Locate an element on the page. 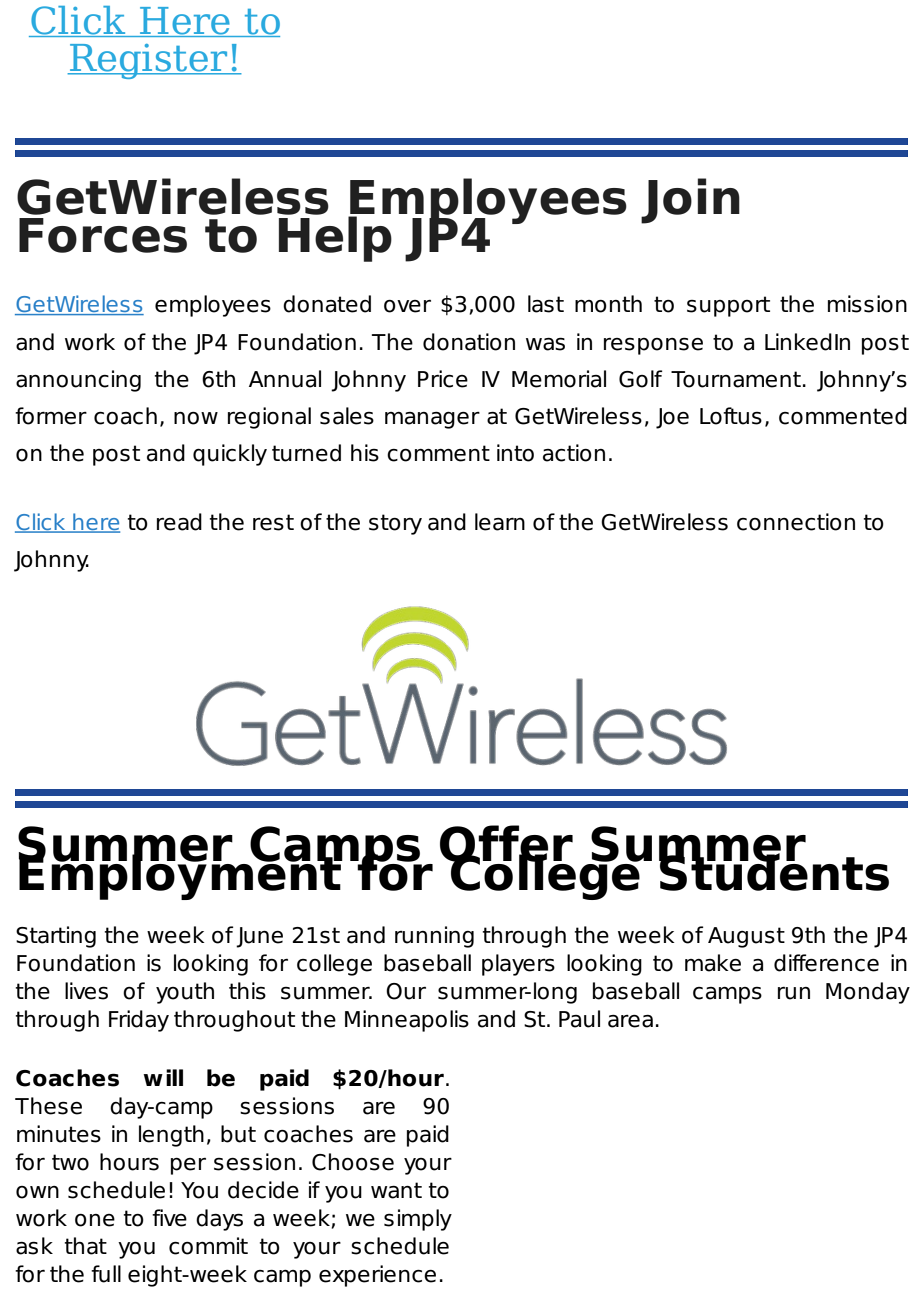 Image resolution: width=924 pixels, height=1308 pixels. simply is located at coordinates (418, 1220).
